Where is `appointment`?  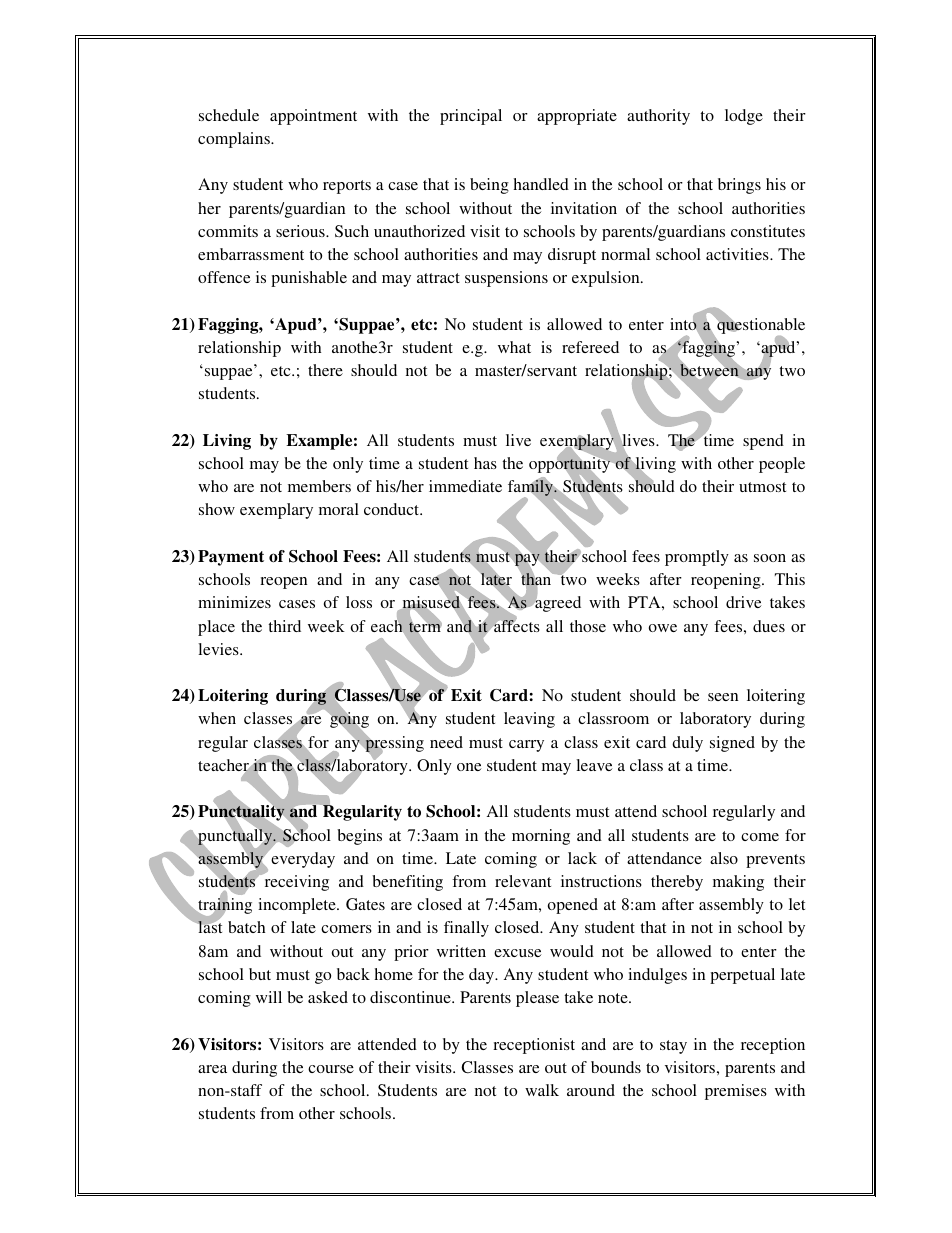 appointment is located at coordinates (313, 117).
